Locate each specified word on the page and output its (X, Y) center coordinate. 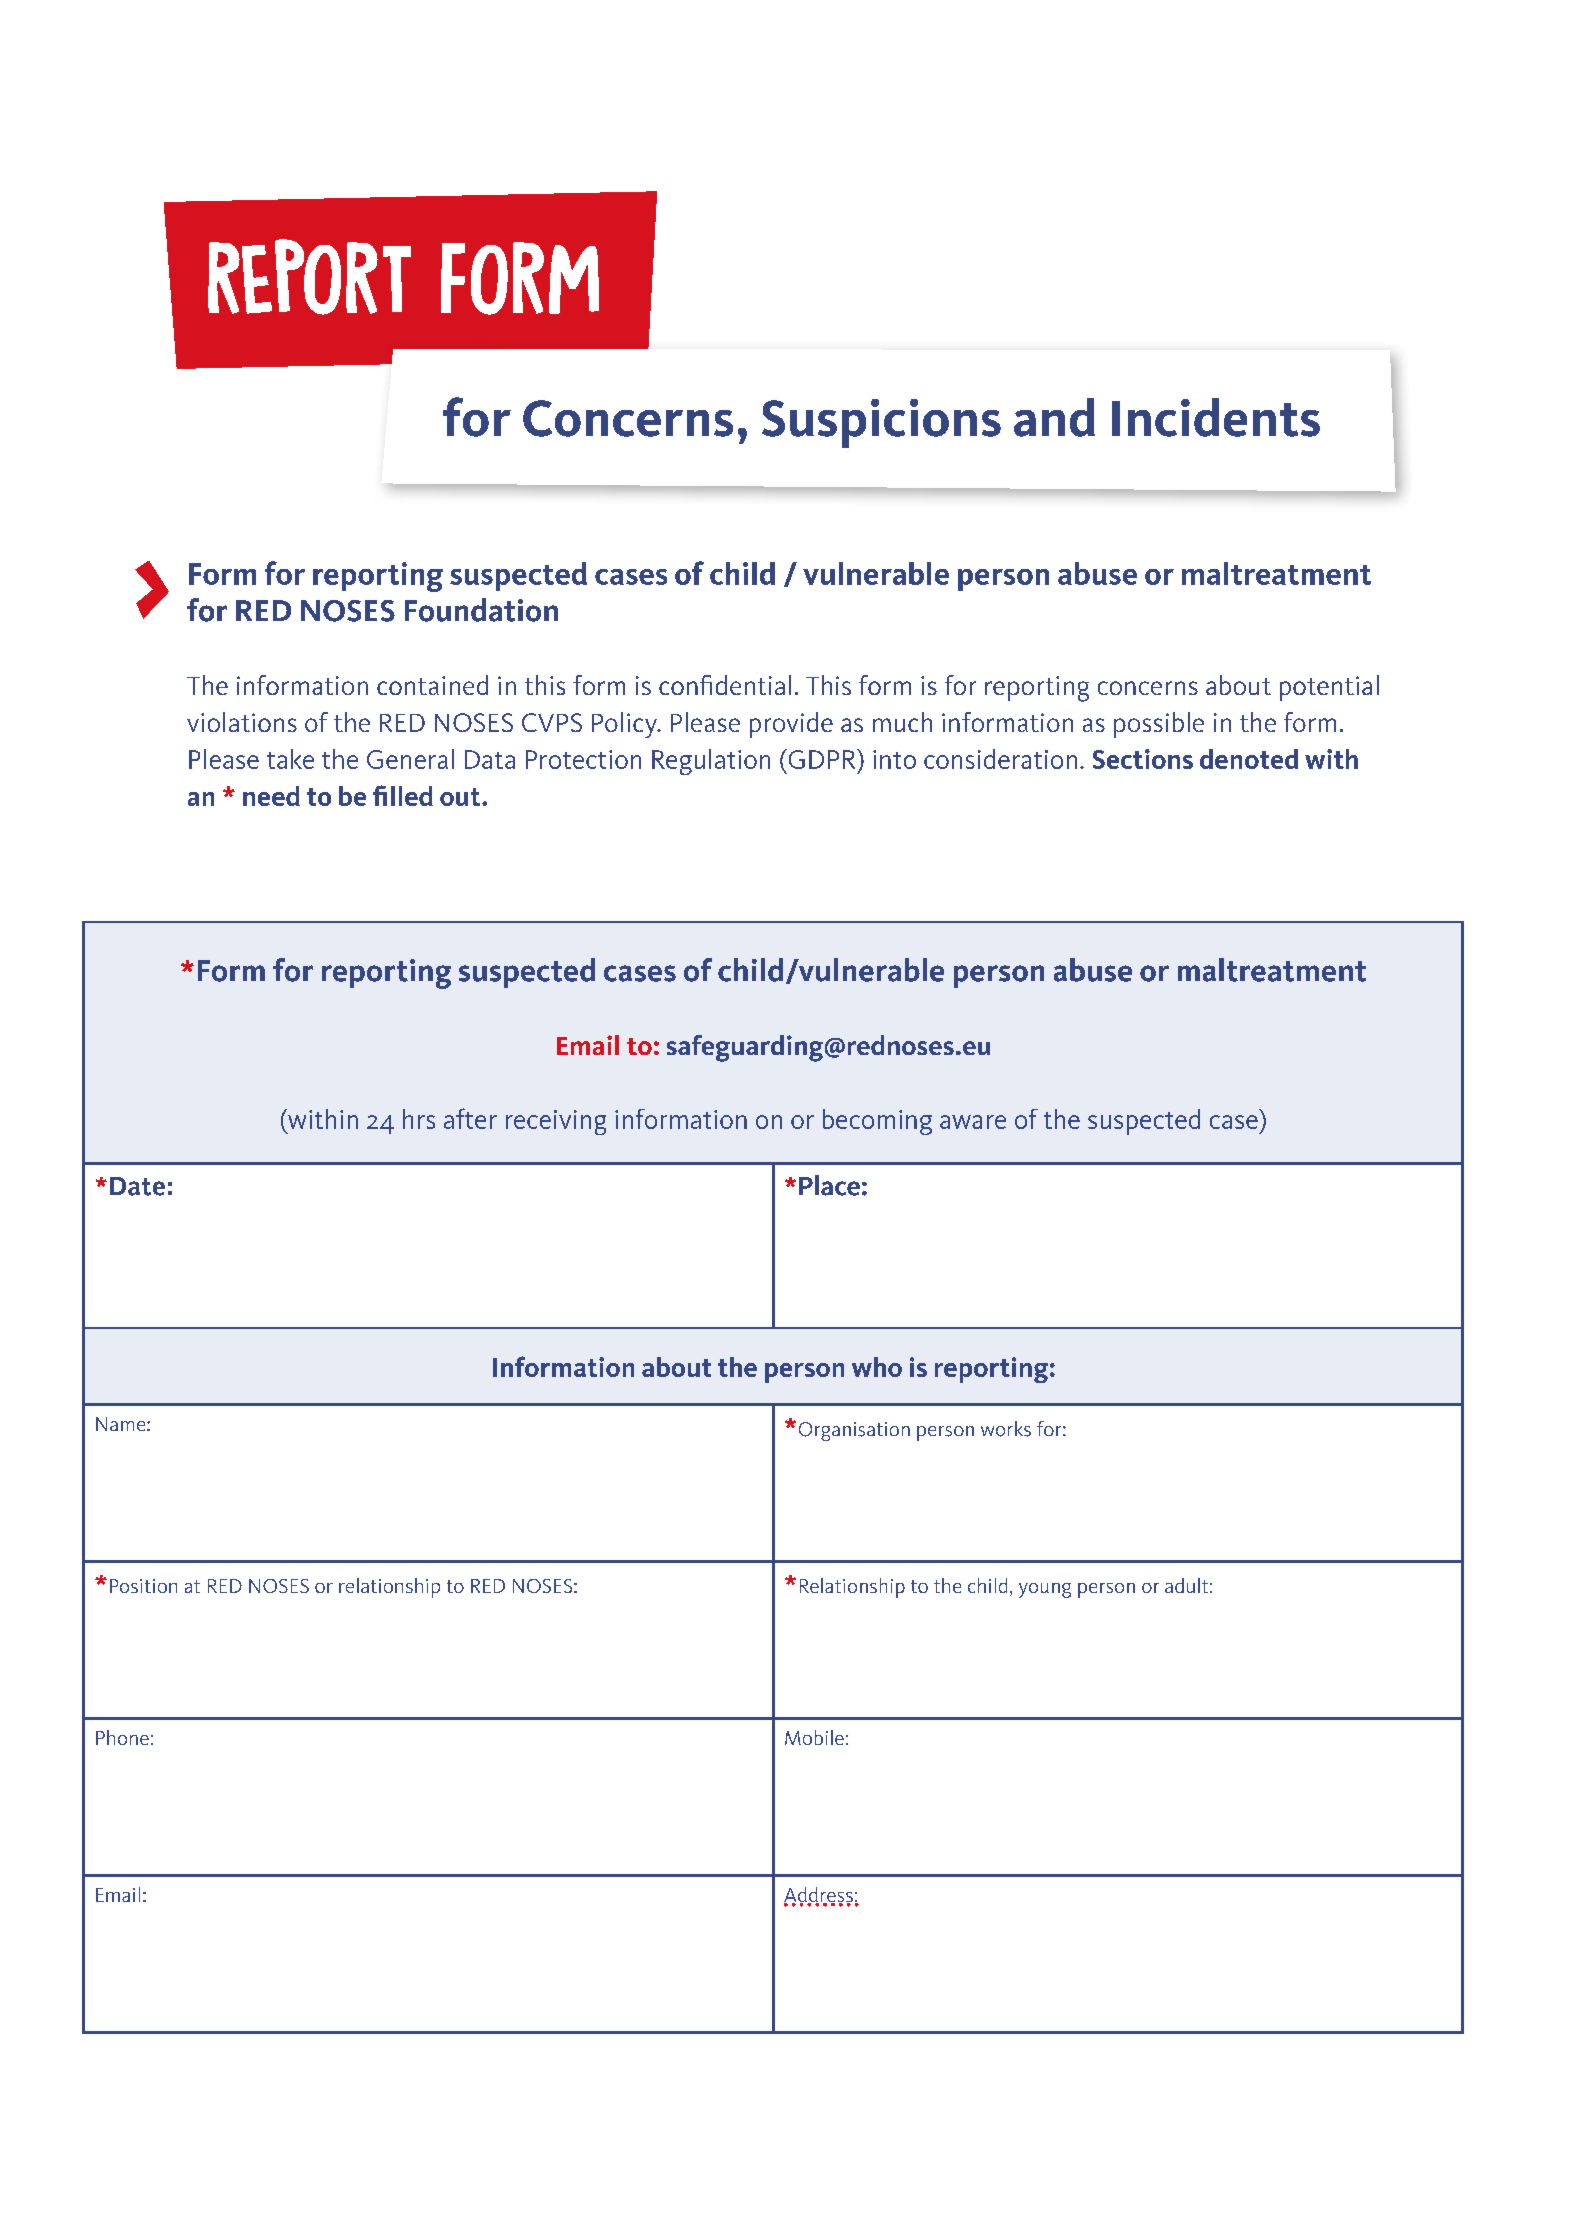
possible (1159, 725)
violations (242, 722)
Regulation (711, 762)
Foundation (481, 610)
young (1045, 1590)
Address (818, 1896)
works (1006, 1429)
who (877, 1367)
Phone (122, 1737)
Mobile (814, 1737)
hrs (419, 1119)
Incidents (1216, 417)
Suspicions (881, 423)
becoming (877, 1122)
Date (137, 1186)
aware (973, 1122)
